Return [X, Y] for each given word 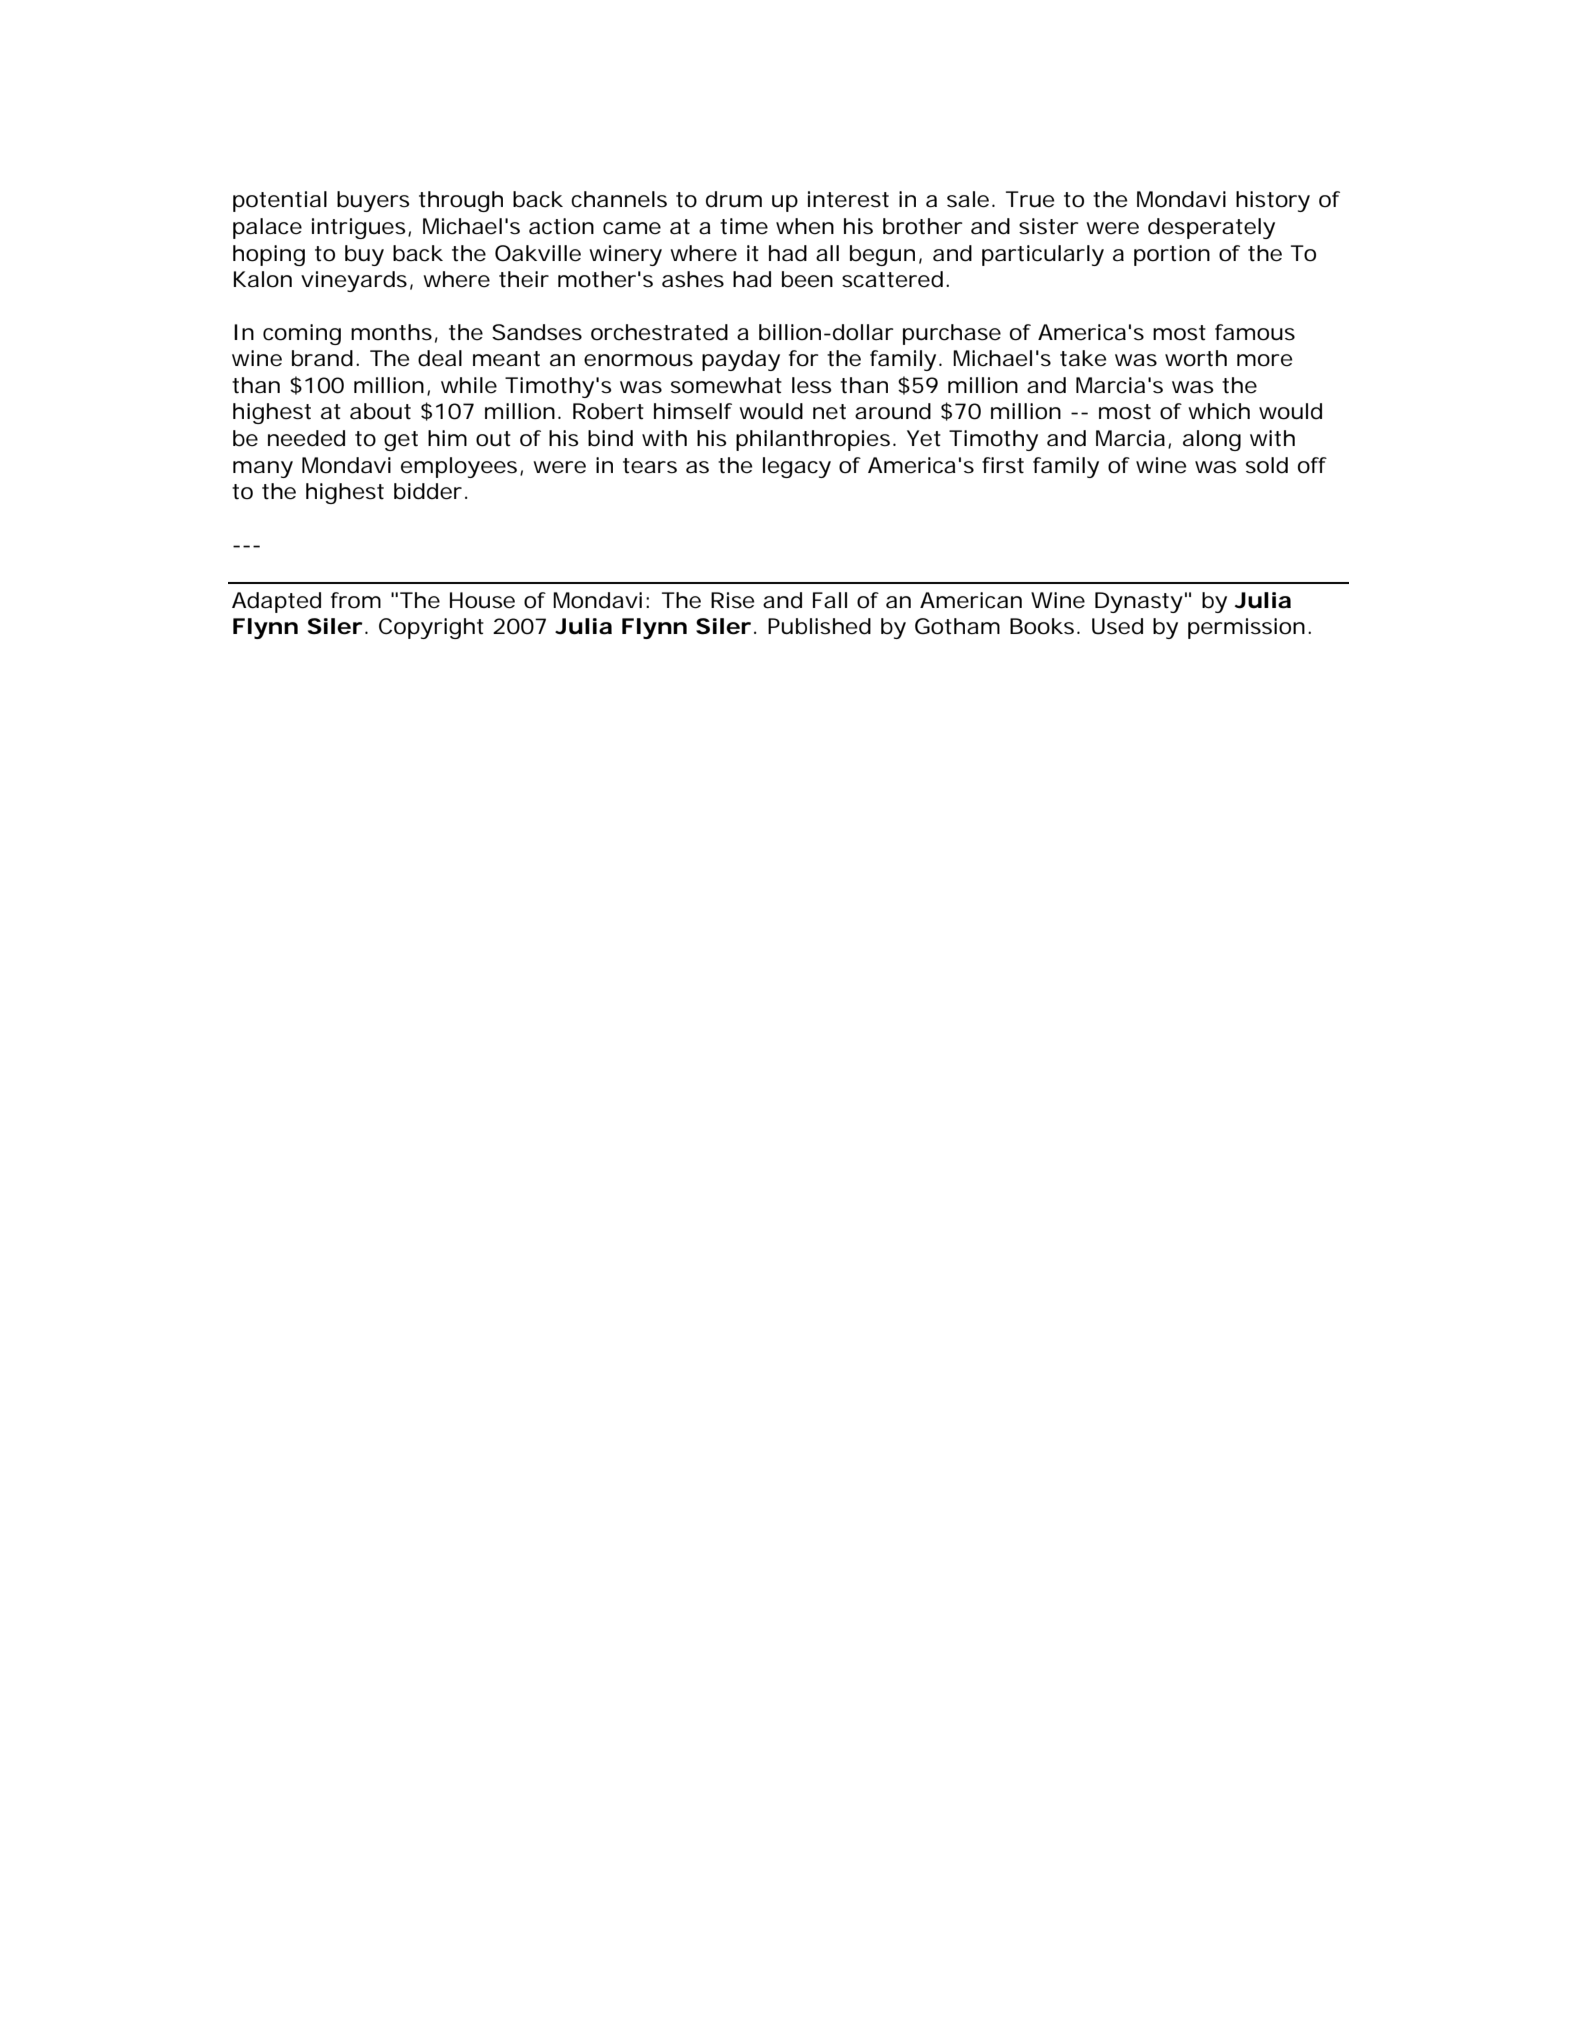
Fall [830, 600]
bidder [428, 491]
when [805, 226]
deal [440, 358]
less [812, 385]
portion [1172, 255]
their [524, 279]
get [401, 441]
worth [1196, 358]
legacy [797, 467]
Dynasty [1139, 602]
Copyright [431, 628]
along [1212, 440]
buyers [373, 201]
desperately [1211, 228]
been [807, 279]
